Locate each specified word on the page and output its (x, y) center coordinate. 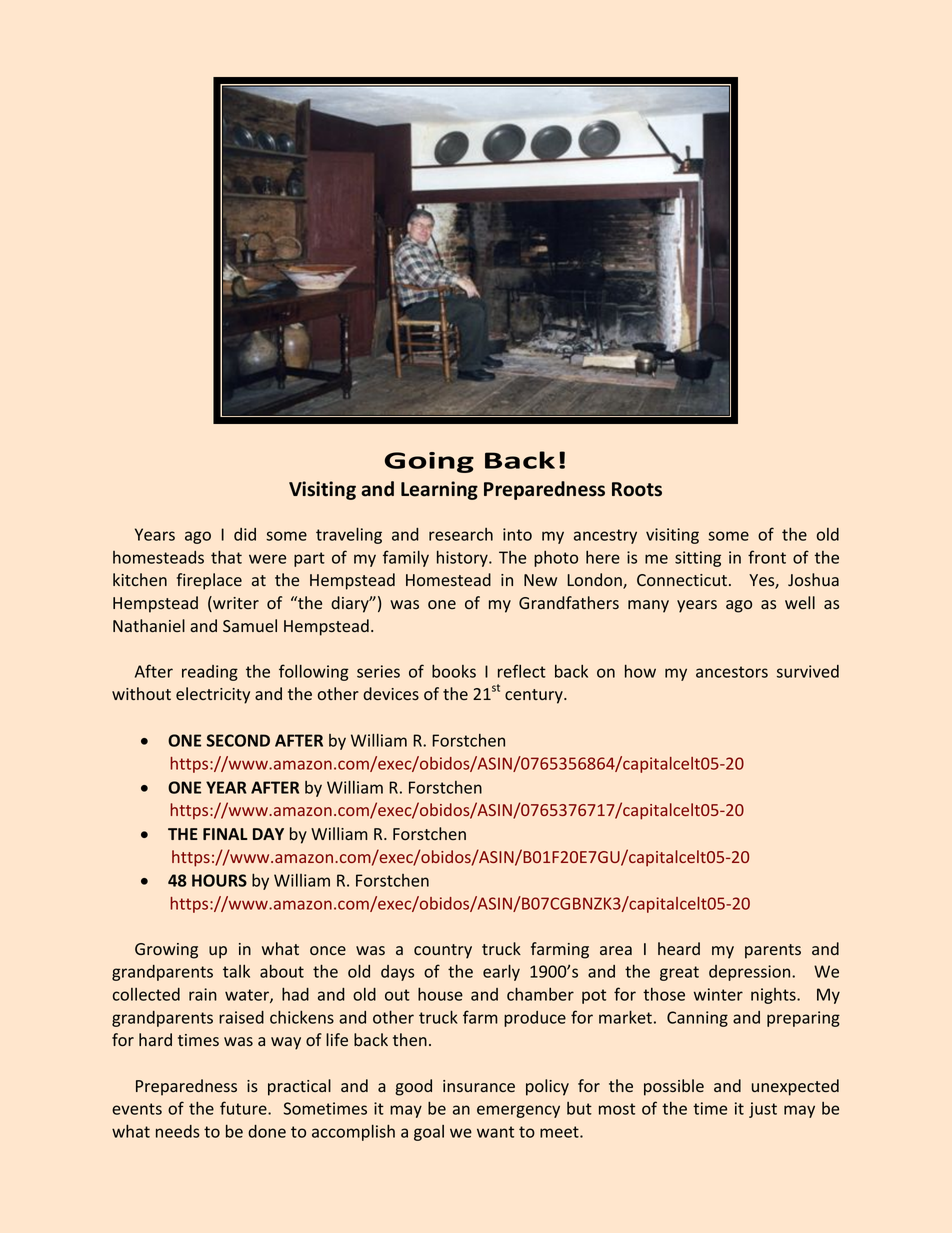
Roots (637, 489)
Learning (439, 490)
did (245, 534)
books (454, 671)
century (535, 696)
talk (236, 971)
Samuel (250, 625)
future (244, 1108)
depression (751, 973)
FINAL (225, 834)
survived (808, 671)
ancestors (732, 672)
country (443, 951)
